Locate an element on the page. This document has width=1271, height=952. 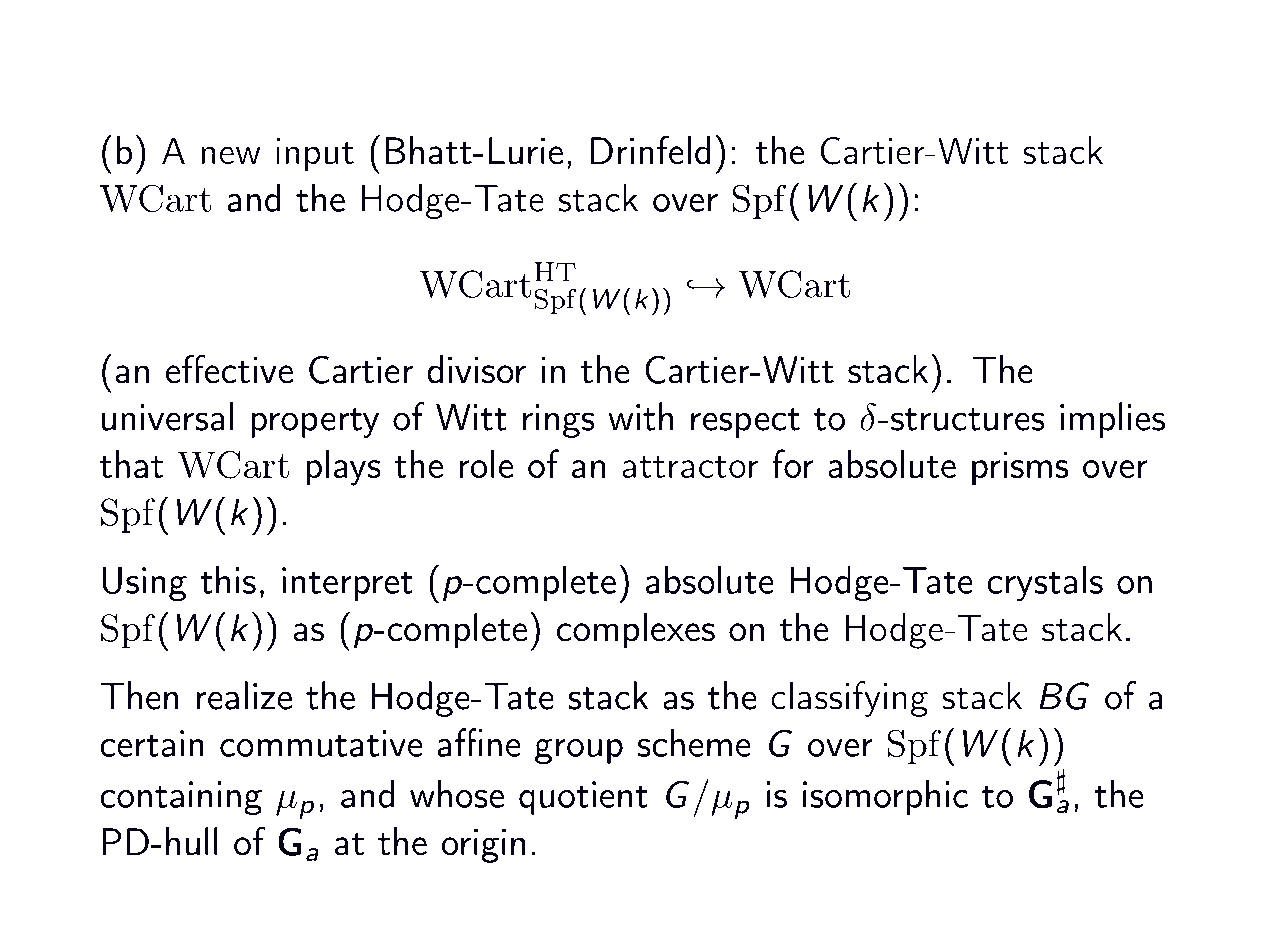
divisor is located at coordinates (476, 369).
